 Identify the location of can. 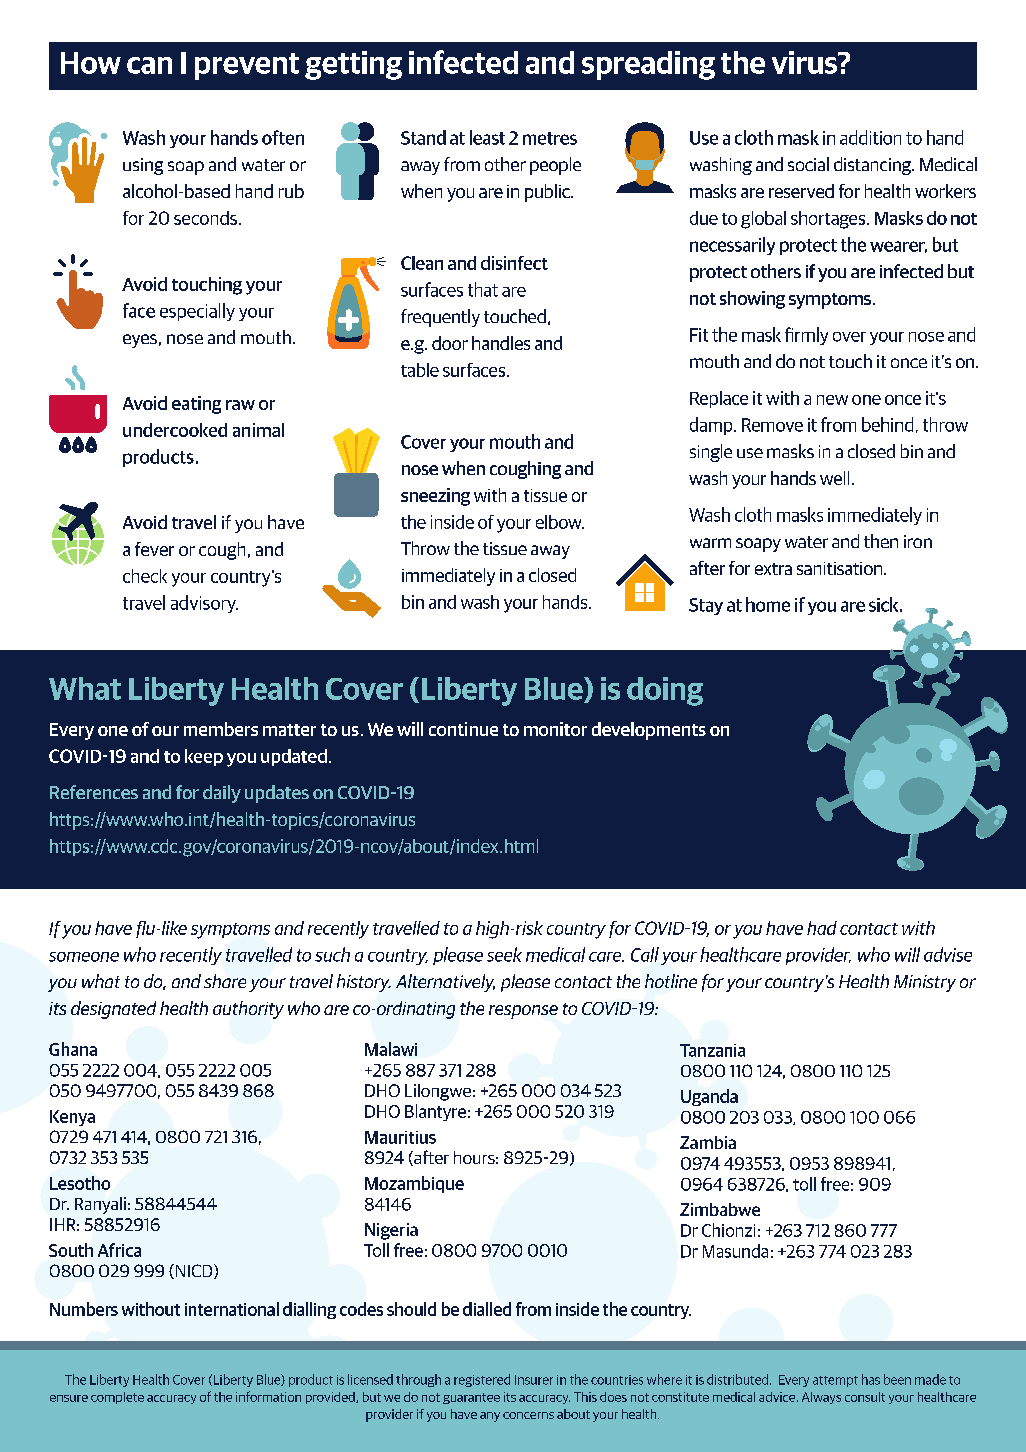
(149, 65).
